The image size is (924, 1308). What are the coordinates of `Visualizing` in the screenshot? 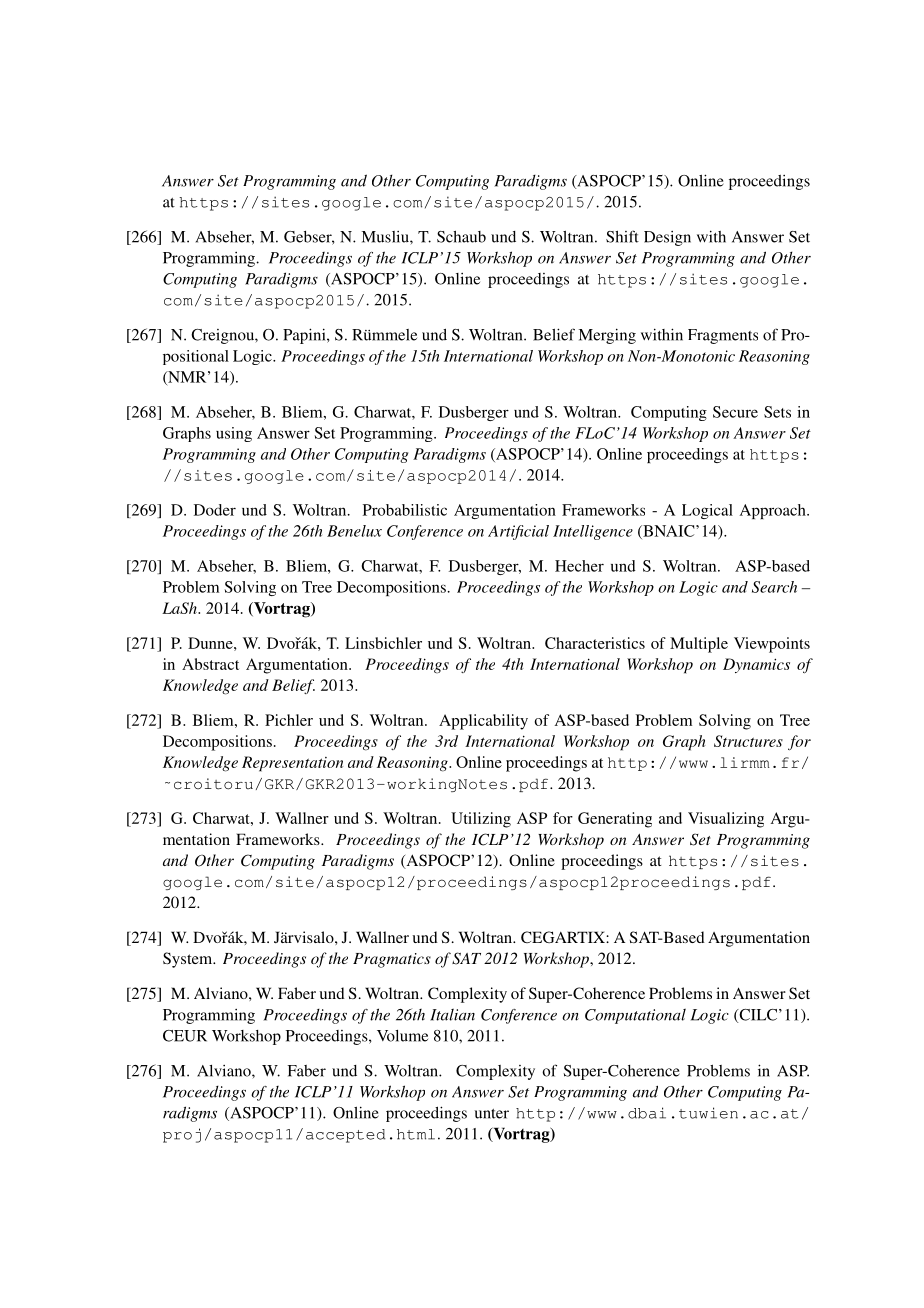 It's located at (726, 820).
